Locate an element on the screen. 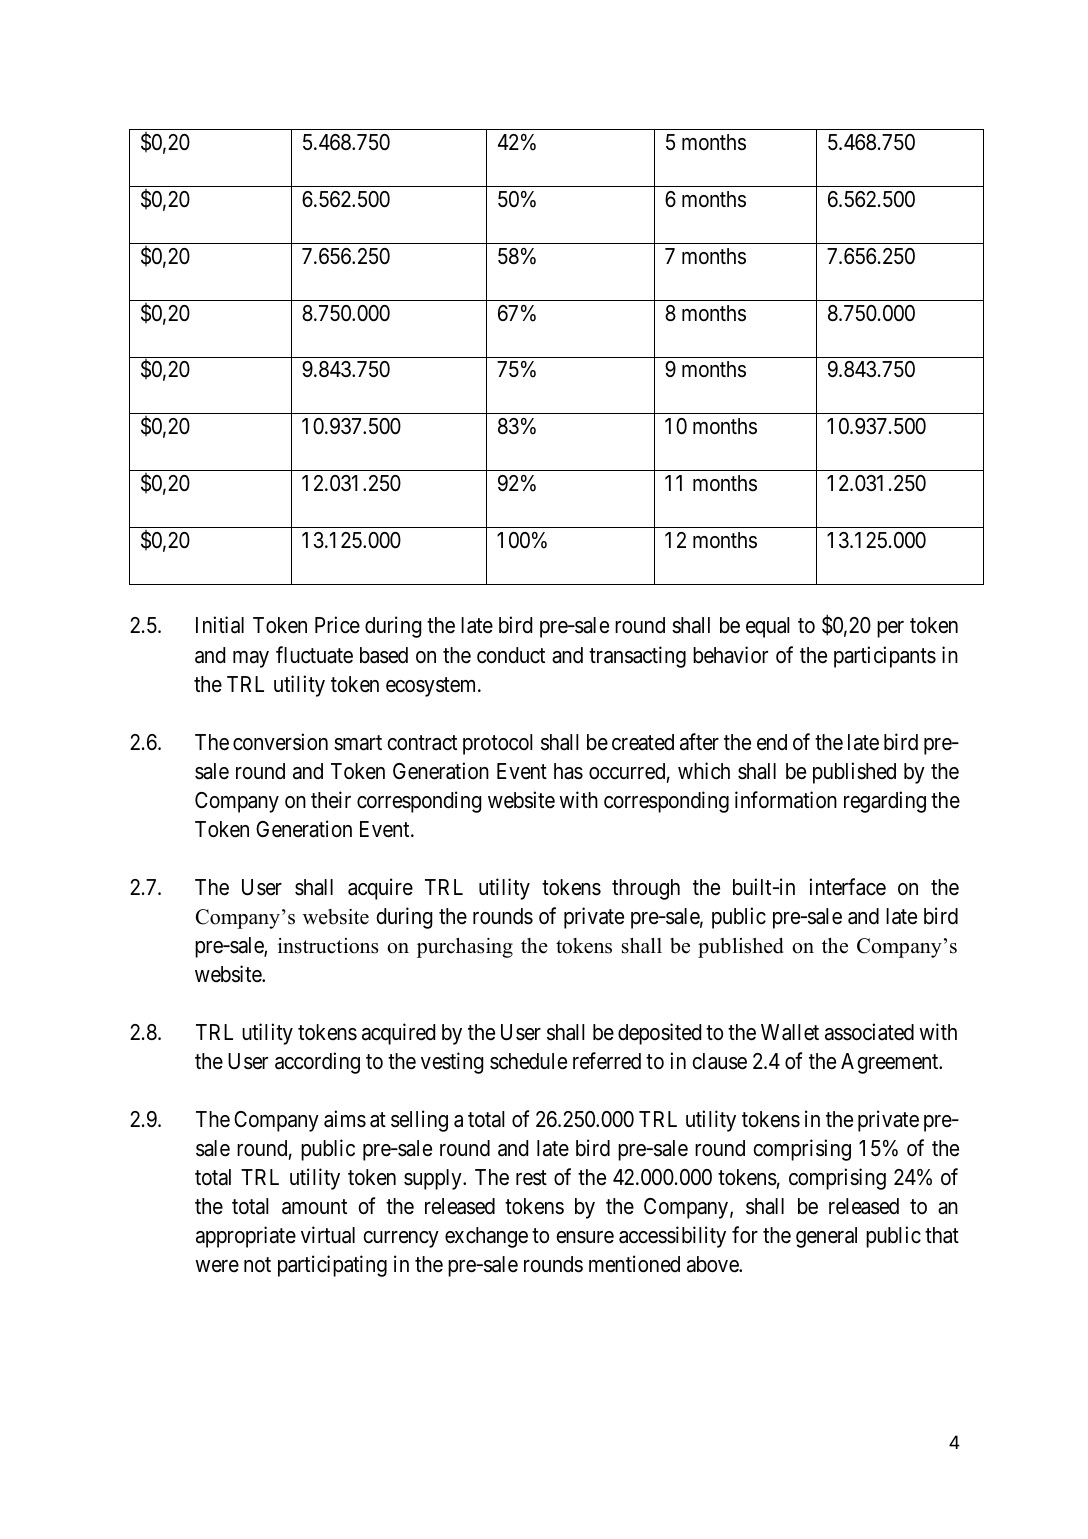 The width and height of the screenshot is (1088, 1539). their is located at coordinates (331, 799).
